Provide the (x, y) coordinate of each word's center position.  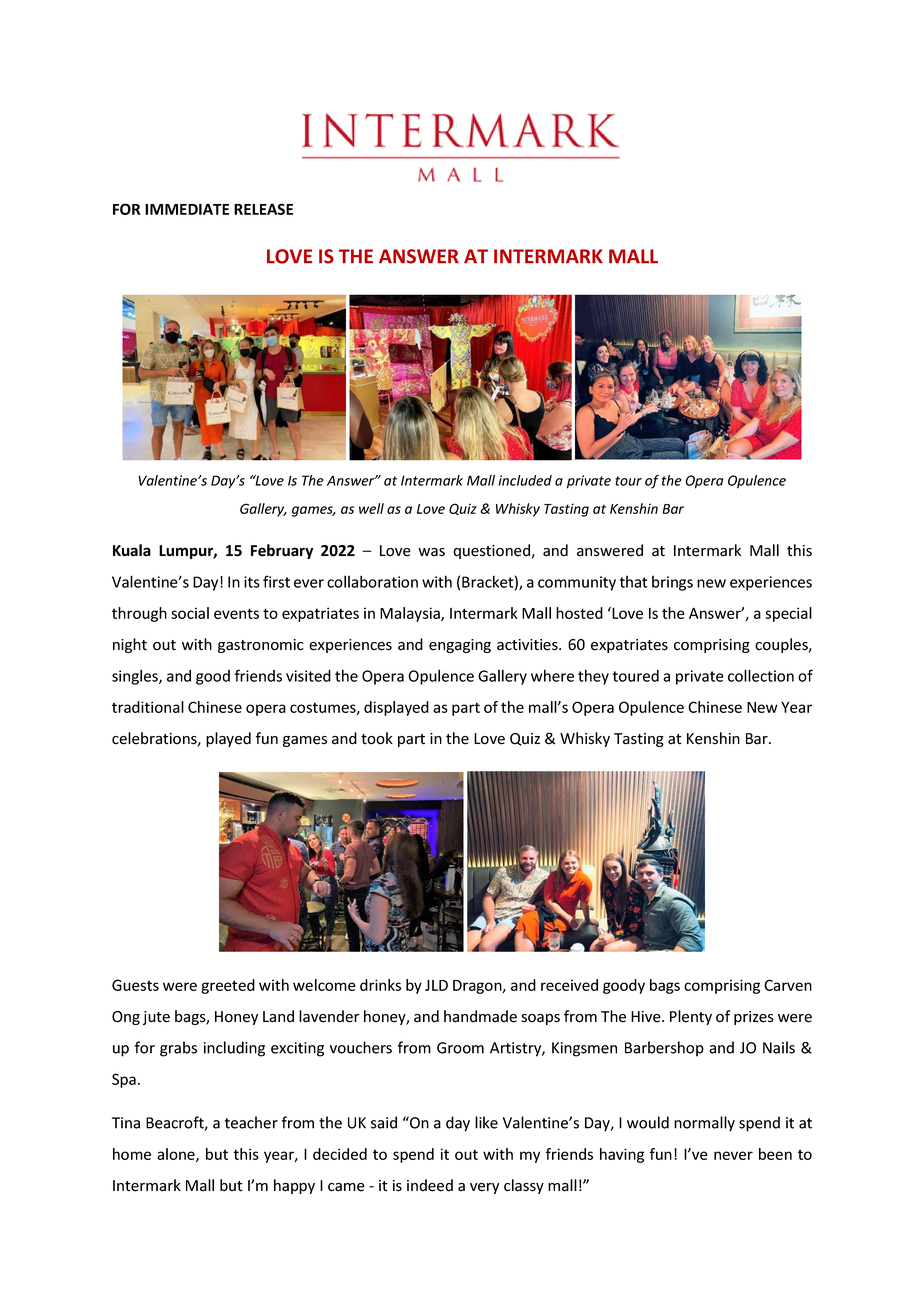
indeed (430, 1185)
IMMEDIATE (187, 209)
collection (761, 675)
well (371, 508)
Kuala (132, 550)
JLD (436, 985)
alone (177, 1155)
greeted (228, 986)
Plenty (691, 1017)
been (775, 1154)
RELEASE (263, 209)
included (525, 480)
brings (672, 583)
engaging (460, 646)
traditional (148, 707)
